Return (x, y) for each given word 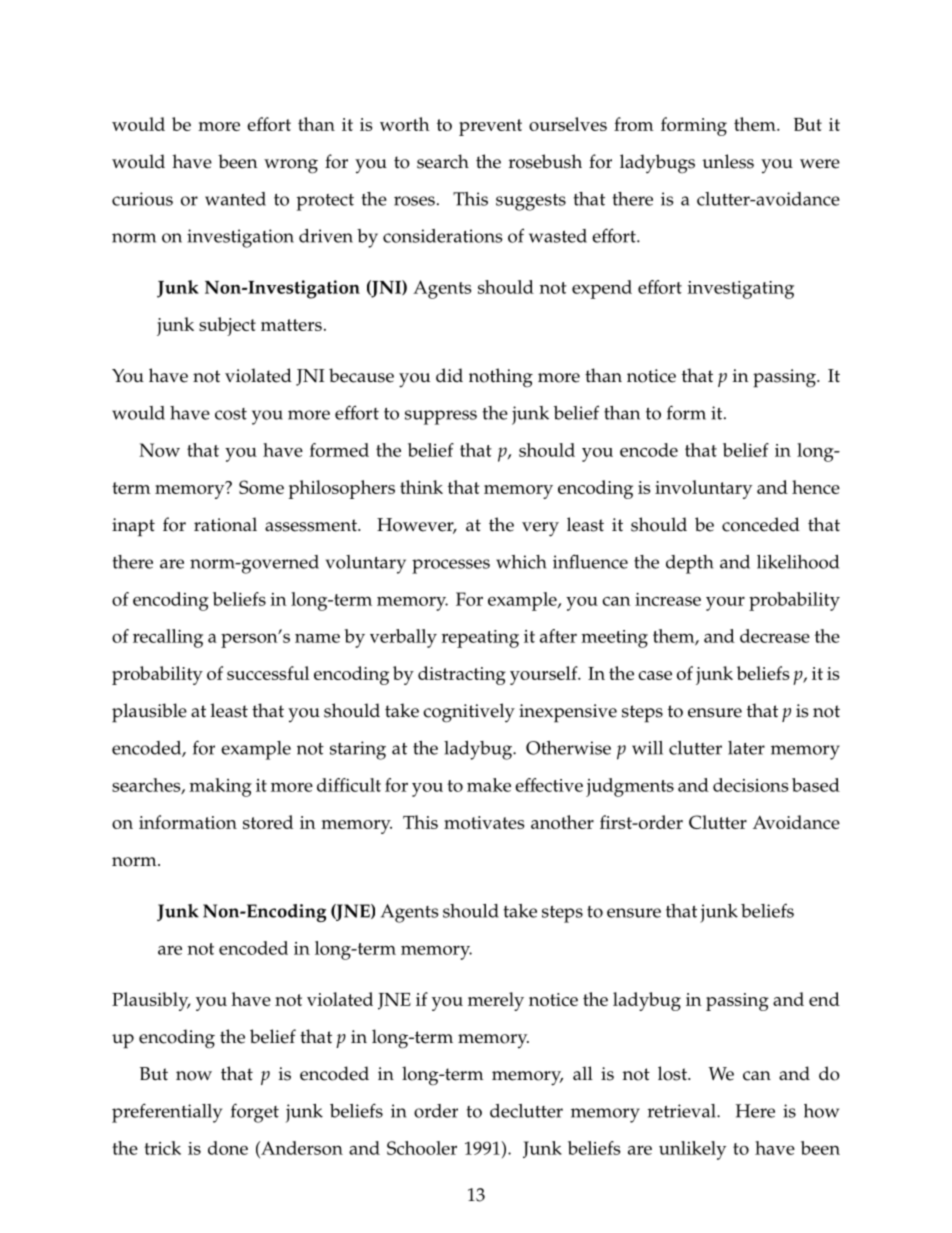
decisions (751, 785)
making (220, 787)
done (228, 1148)
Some (261, 487)
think (421, 487)
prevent (490, 127)
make (489, 785)
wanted (235, 199)
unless (728, 161)
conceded (761, 524)
